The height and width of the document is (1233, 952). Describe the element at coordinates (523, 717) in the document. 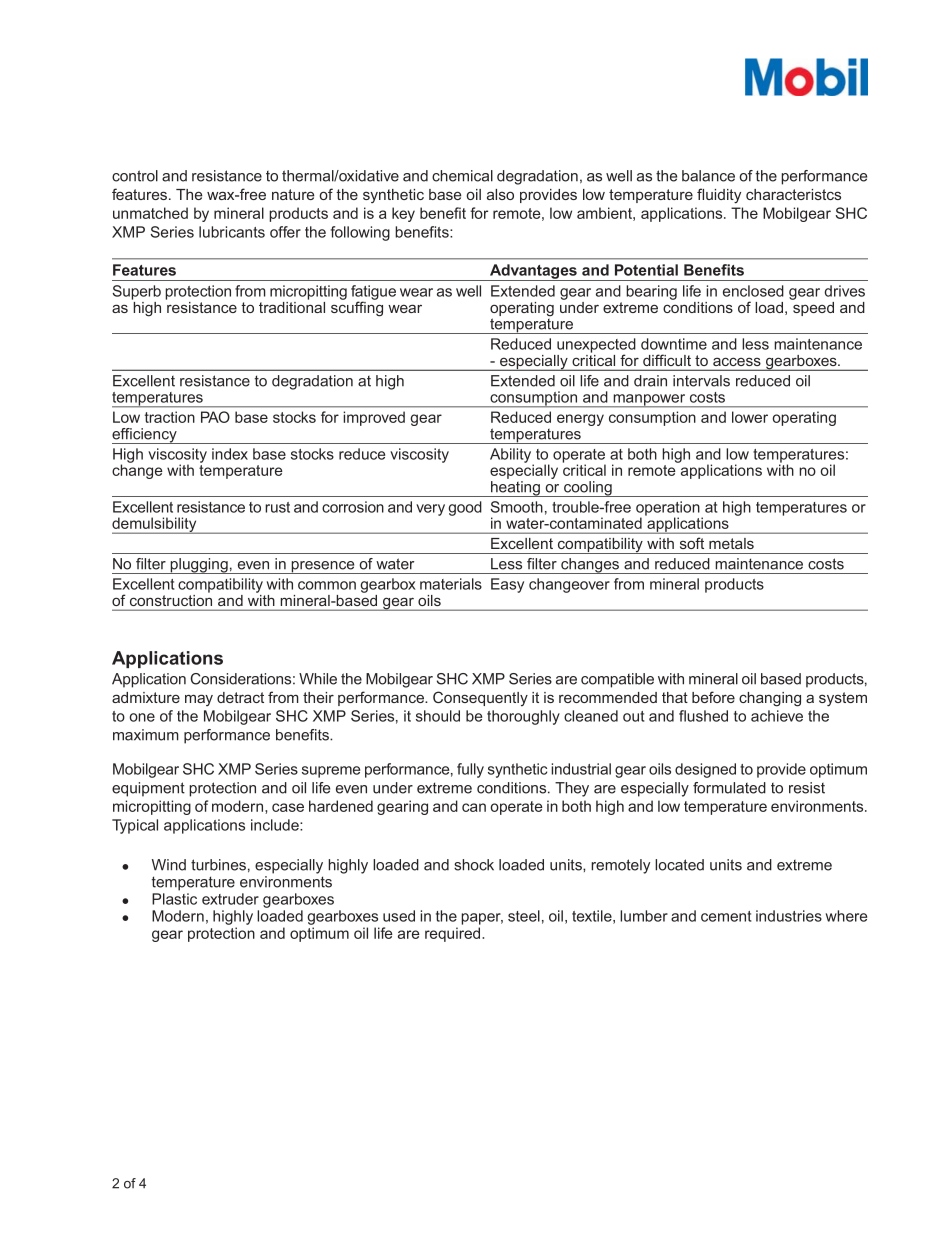

I see `thoroughly` at that location.
